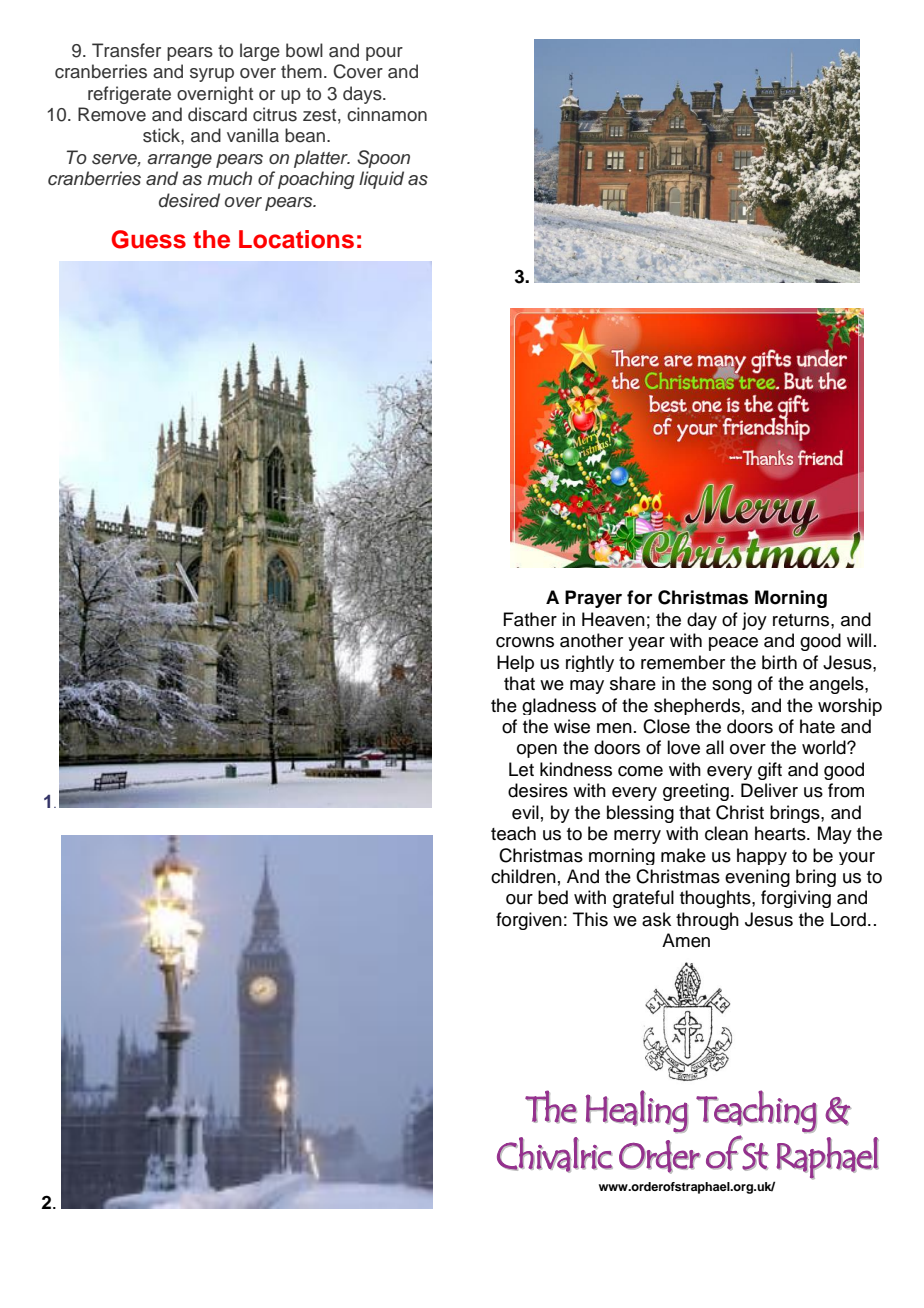 The height and width of the page is (1308, 924). Describe the element at coordinates (296, 239) in the page. I see `Locations` at that location.
